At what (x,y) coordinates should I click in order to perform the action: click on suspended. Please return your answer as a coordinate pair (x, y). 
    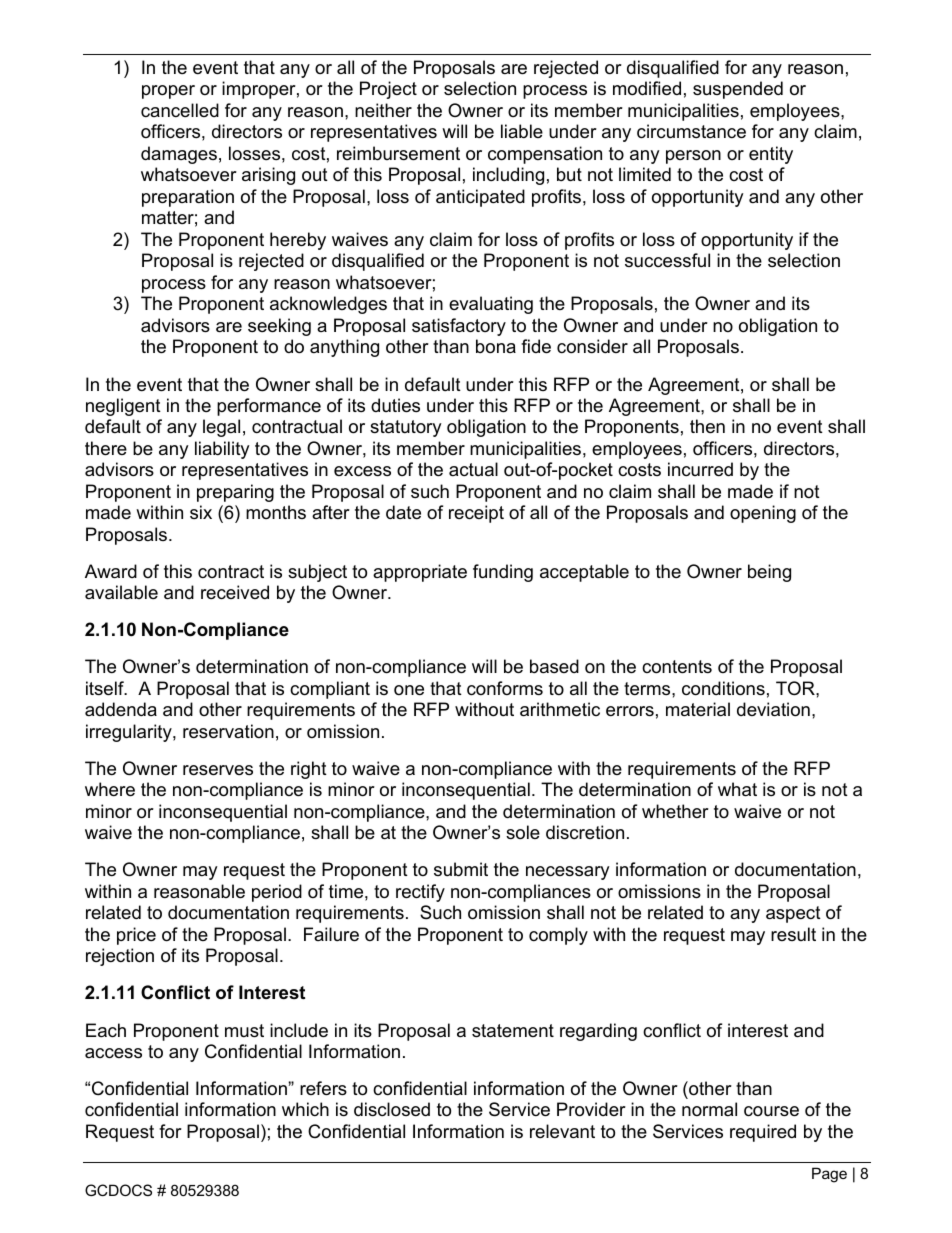
    Looking at the image, I should click on (738, 90).
